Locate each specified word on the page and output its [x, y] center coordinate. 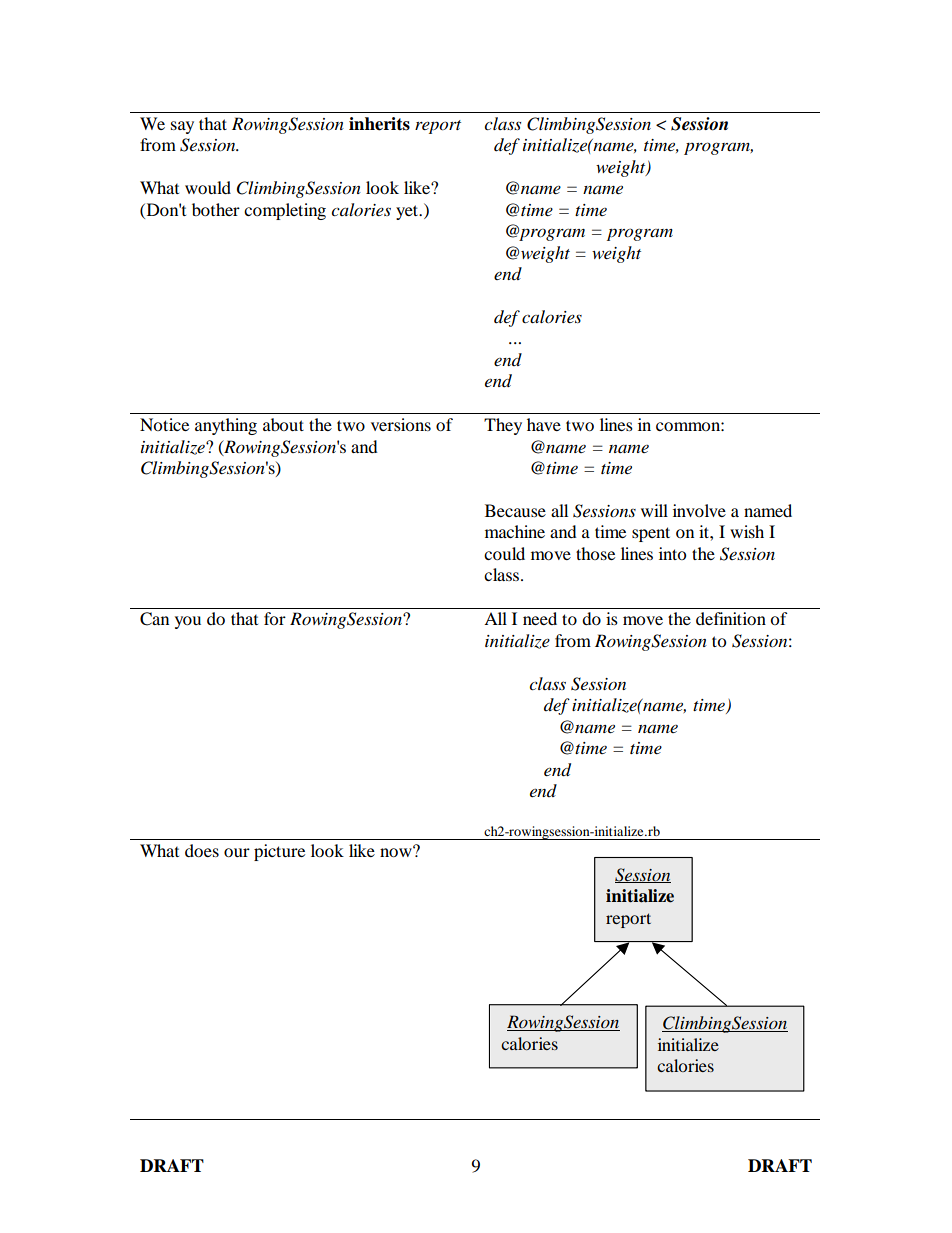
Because [515, 510]
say [182, 127]
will [654, 510]
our [237, 852]
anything [226, 426]
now [397, 851]
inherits [379, 124]
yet [408, 212]
